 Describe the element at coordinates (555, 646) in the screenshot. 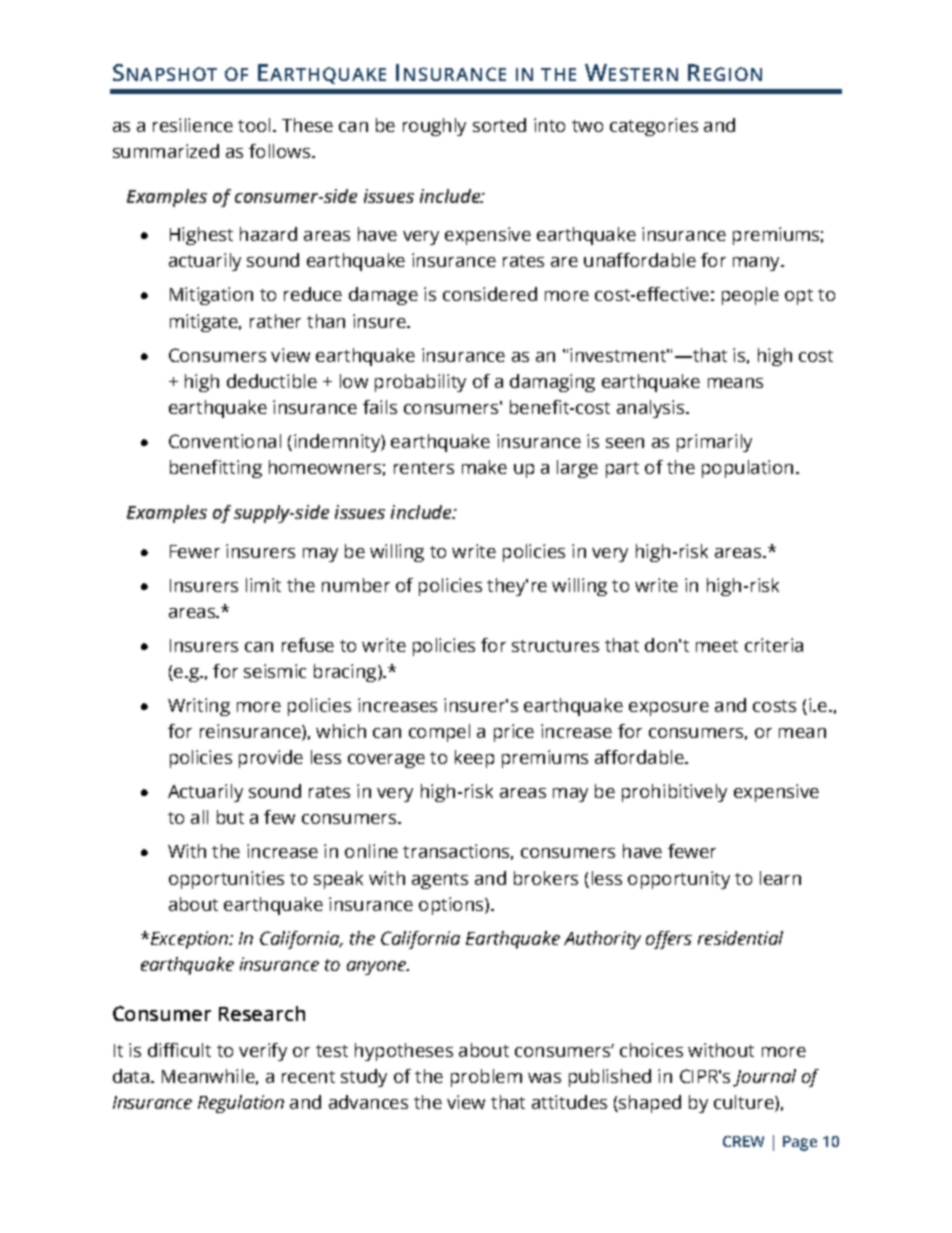

I see `structures` at that location.
